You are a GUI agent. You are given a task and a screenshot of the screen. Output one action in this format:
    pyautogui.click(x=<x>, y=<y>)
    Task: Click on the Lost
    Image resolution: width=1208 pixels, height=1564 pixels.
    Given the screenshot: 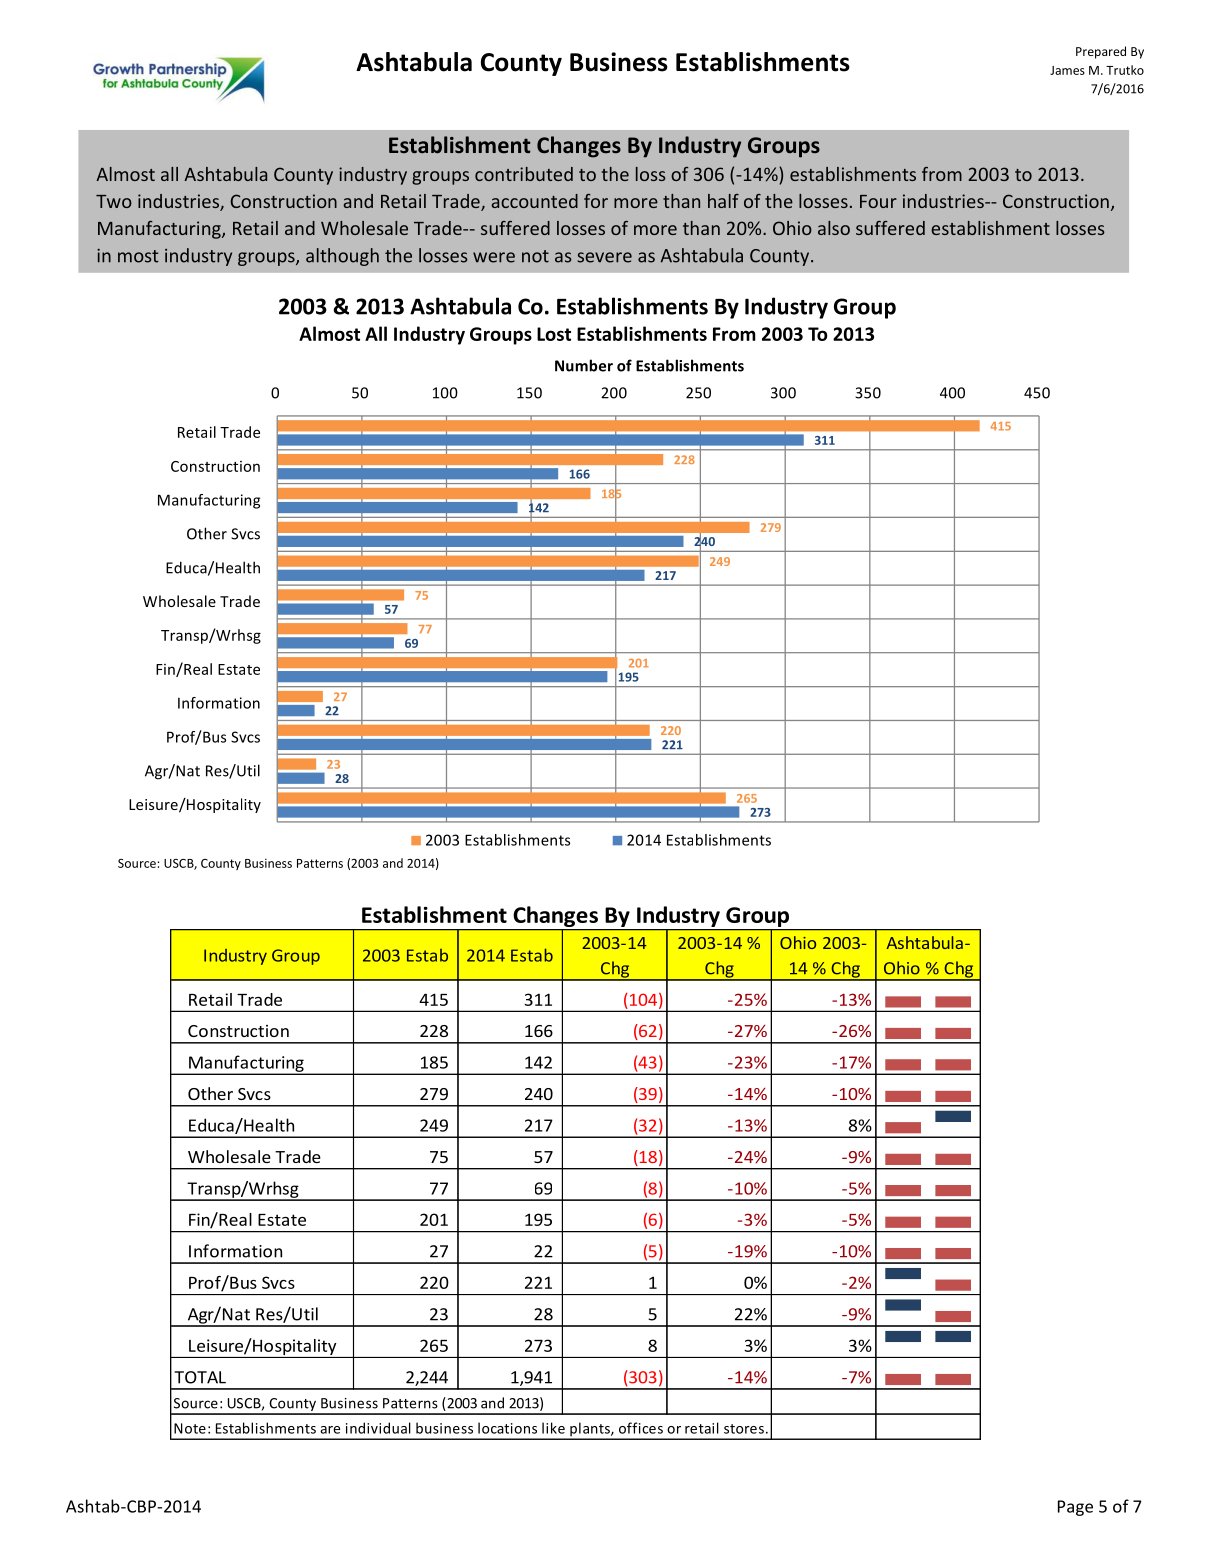 What is the action you would take?
    pyautogui.click(x=554, y=334)
